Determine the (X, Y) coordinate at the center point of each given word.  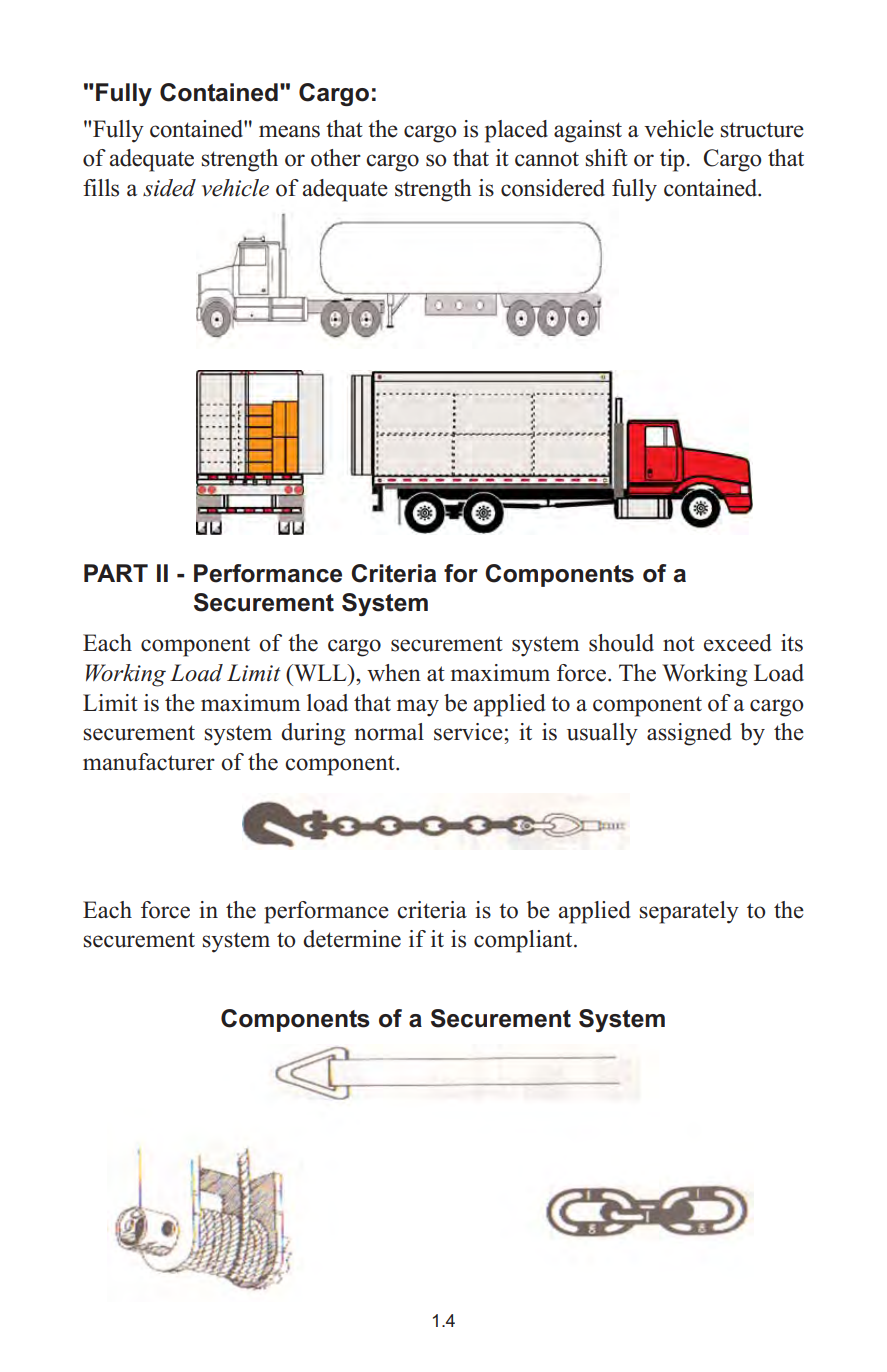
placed (516, 131)
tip (673, 160)
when (394, 673)
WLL (320, 672)
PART (116, 573)
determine (352, 939)
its (792, 643)
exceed (738, 643)
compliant (524, 941)
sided (169, 188)
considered (553, 188)
